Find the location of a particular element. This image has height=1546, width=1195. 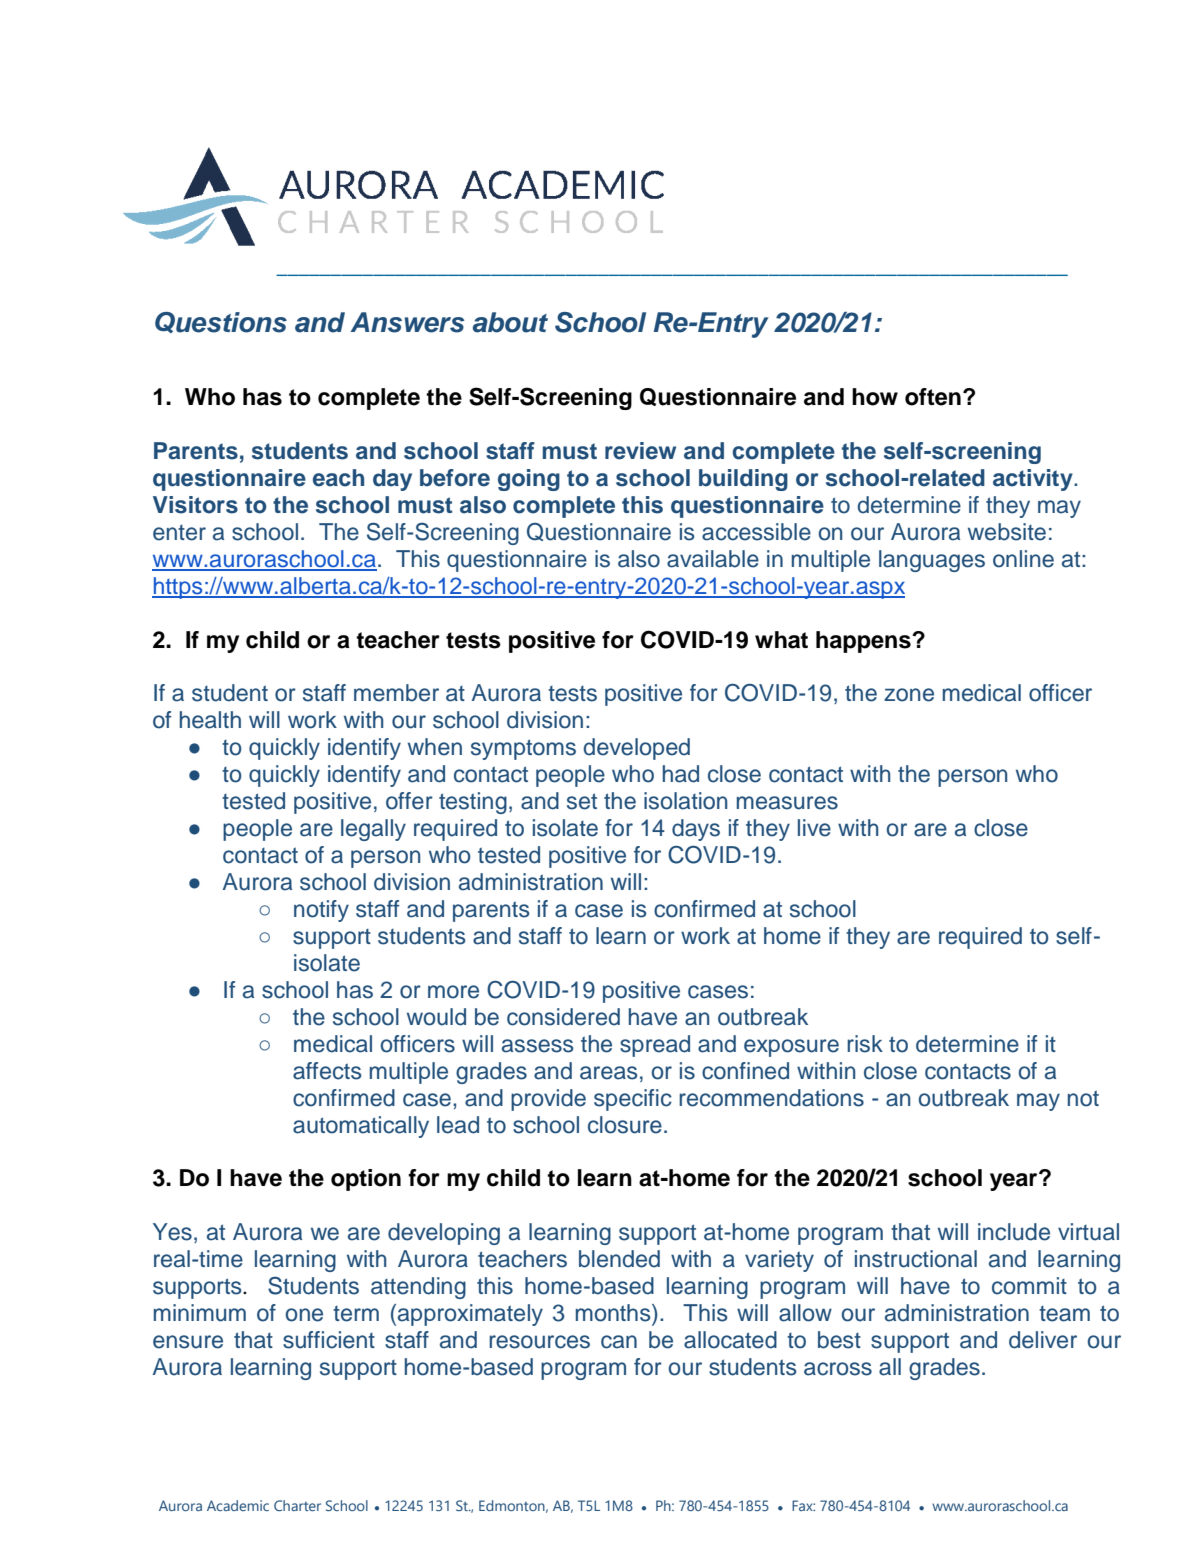

affects is located at coordinates (327, 1071).
